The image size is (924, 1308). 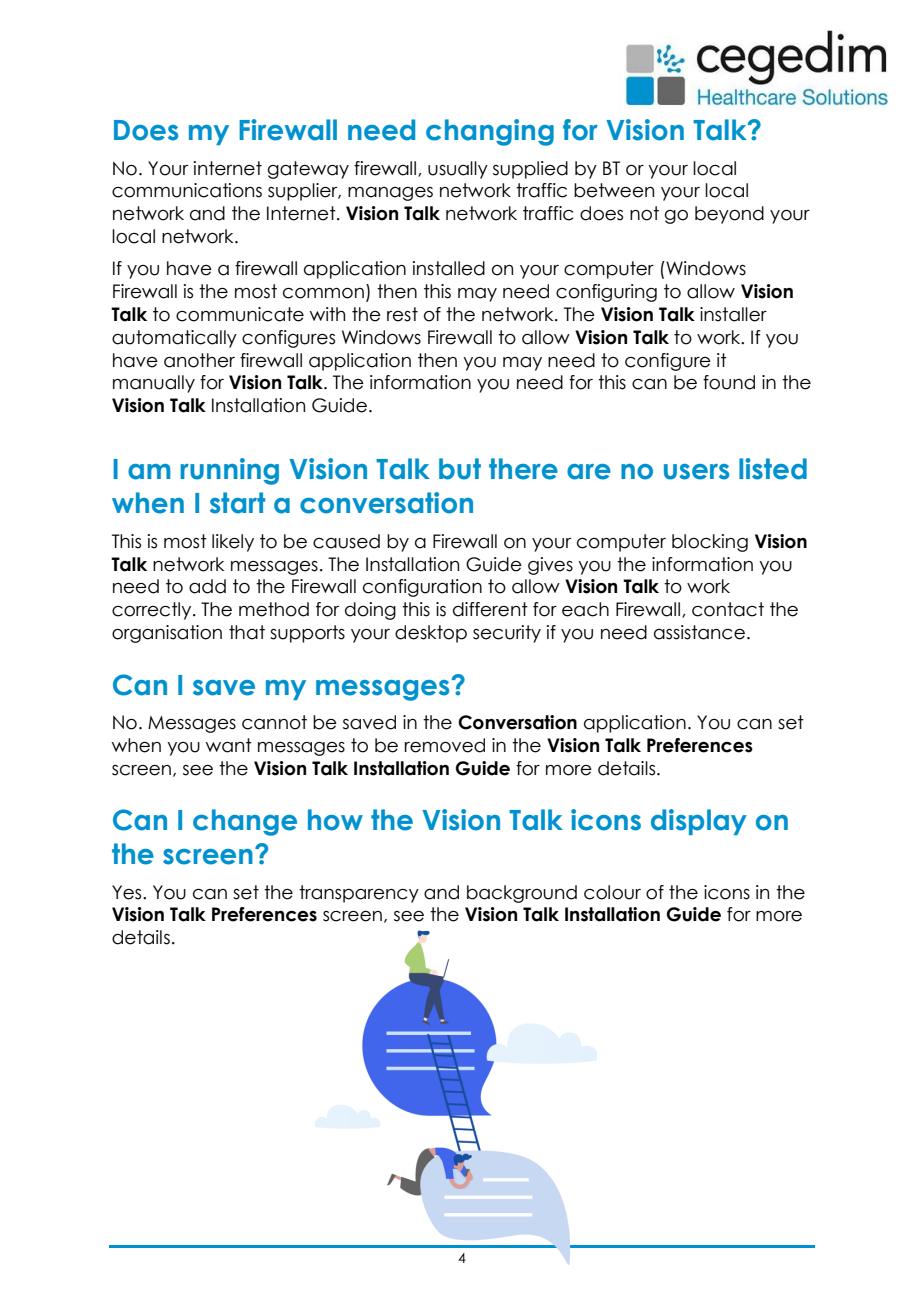 What do you see at coordinates (237, 503) in the image?
I see `start` at bounding box center [237, 503].
